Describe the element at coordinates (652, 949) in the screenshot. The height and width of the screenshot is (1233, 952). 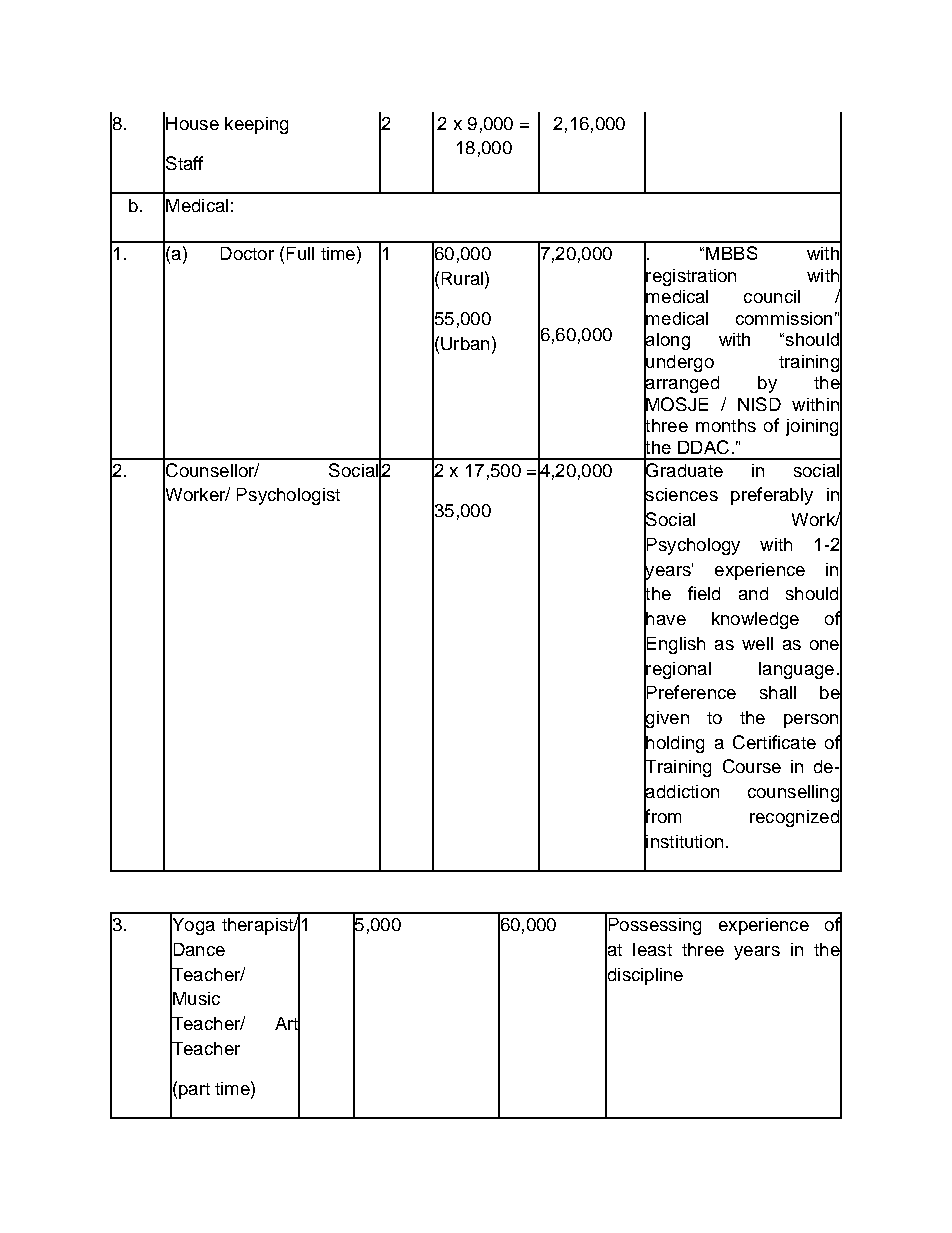
I see `least` at that location.
